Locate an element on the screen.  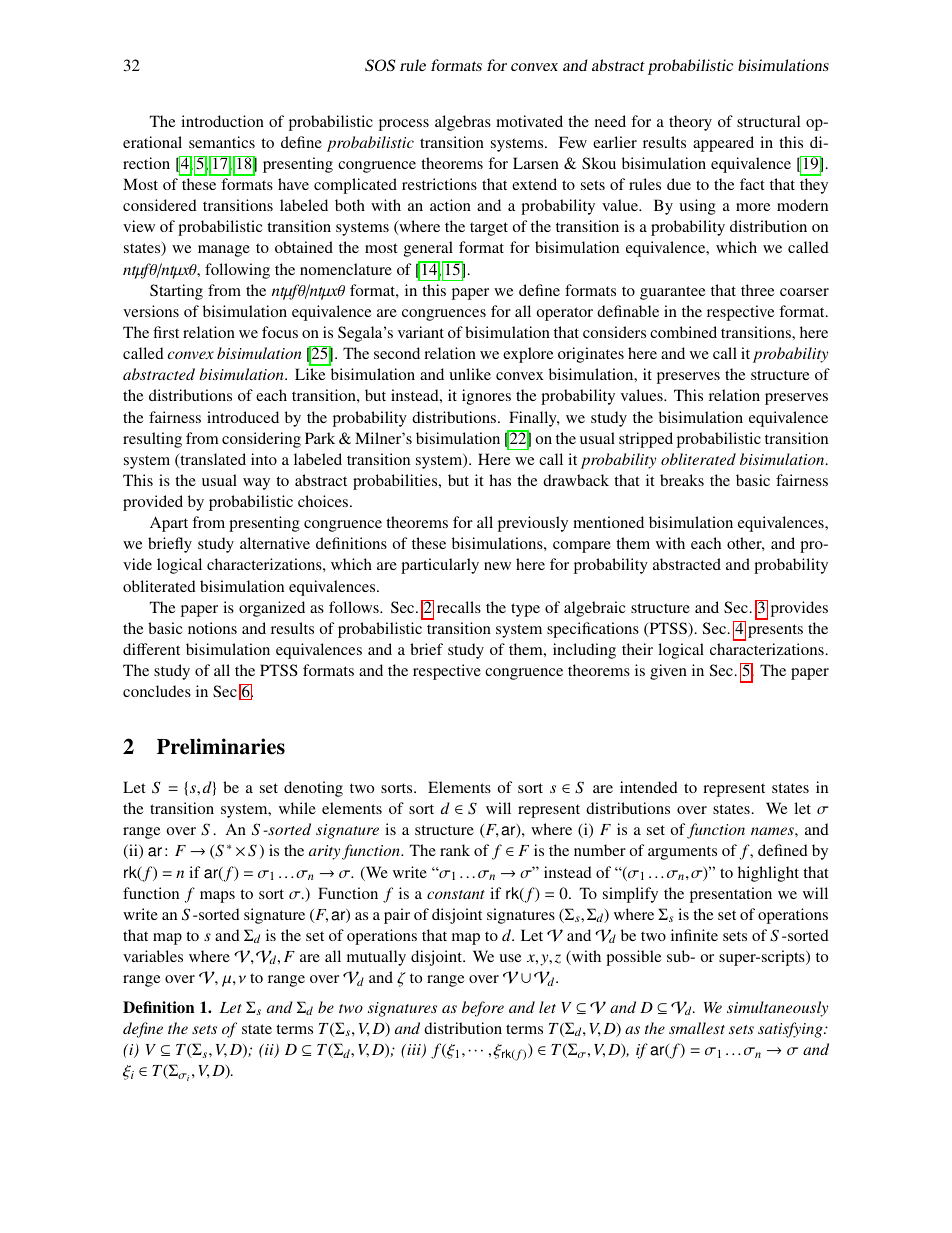
new is located at coordinates (497, 566).
